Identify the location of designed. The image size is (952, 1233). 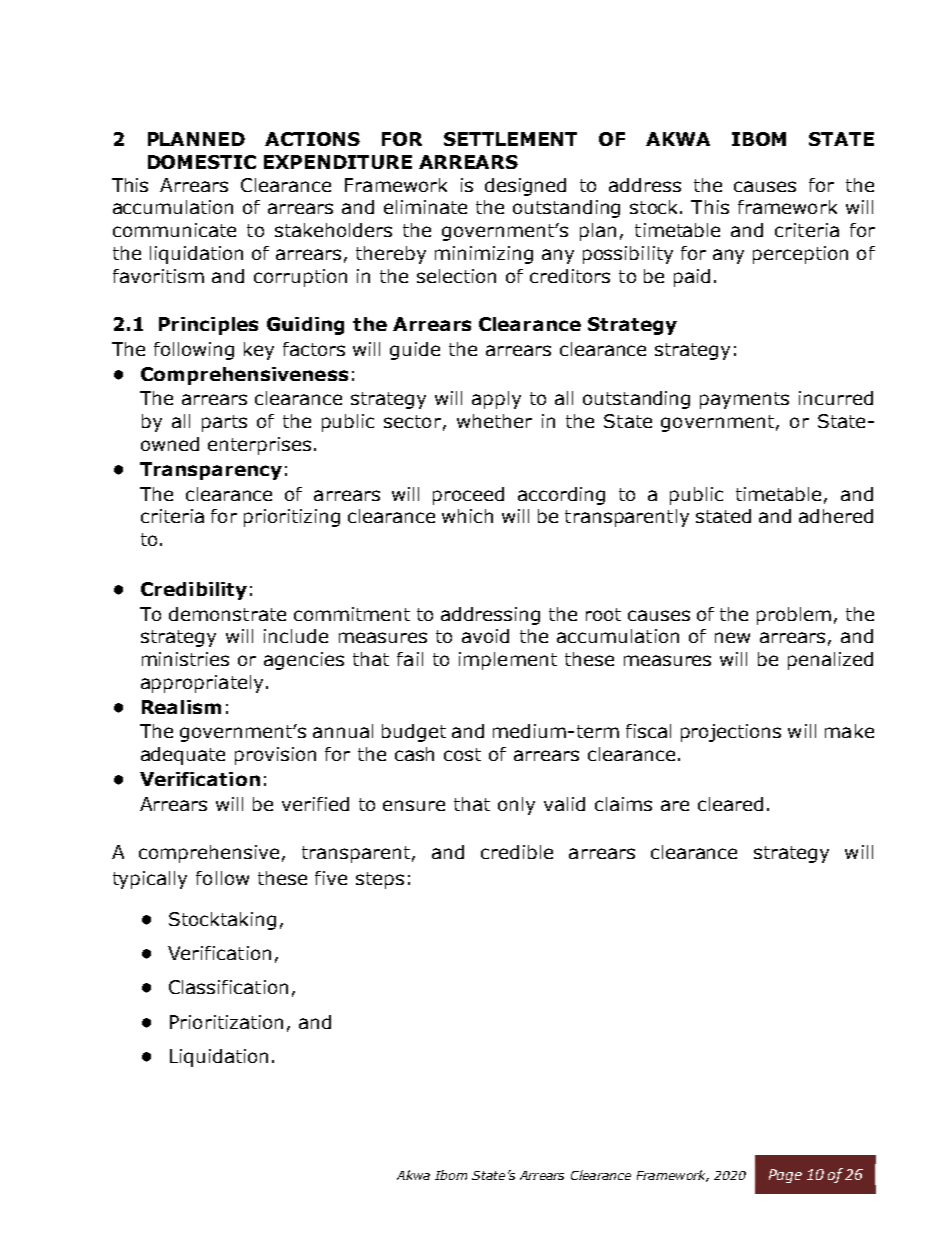
(525, 187).
